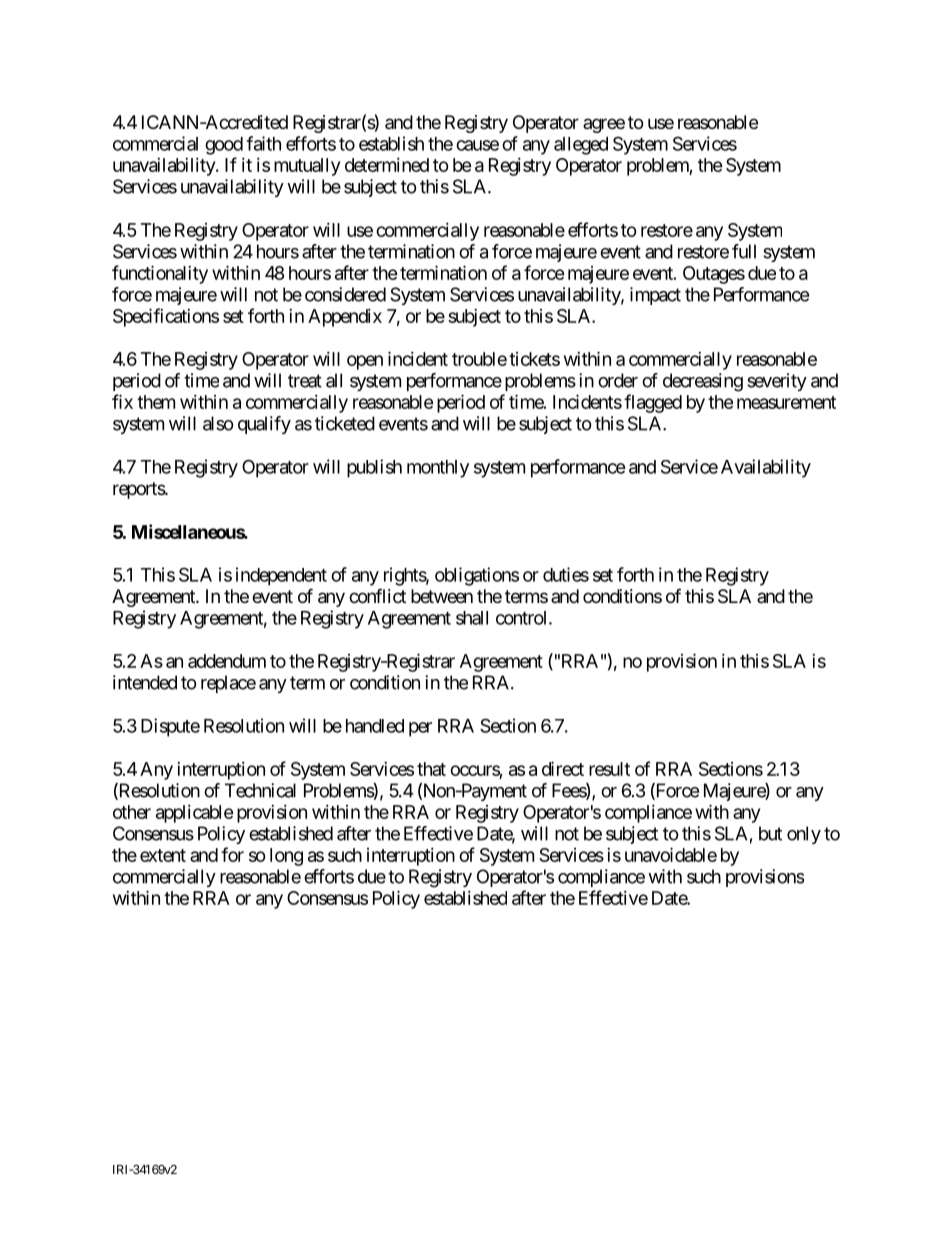  What do you see at coordinates (218, 423) in the page?
I see `also` at bounding box center [218, 423].
